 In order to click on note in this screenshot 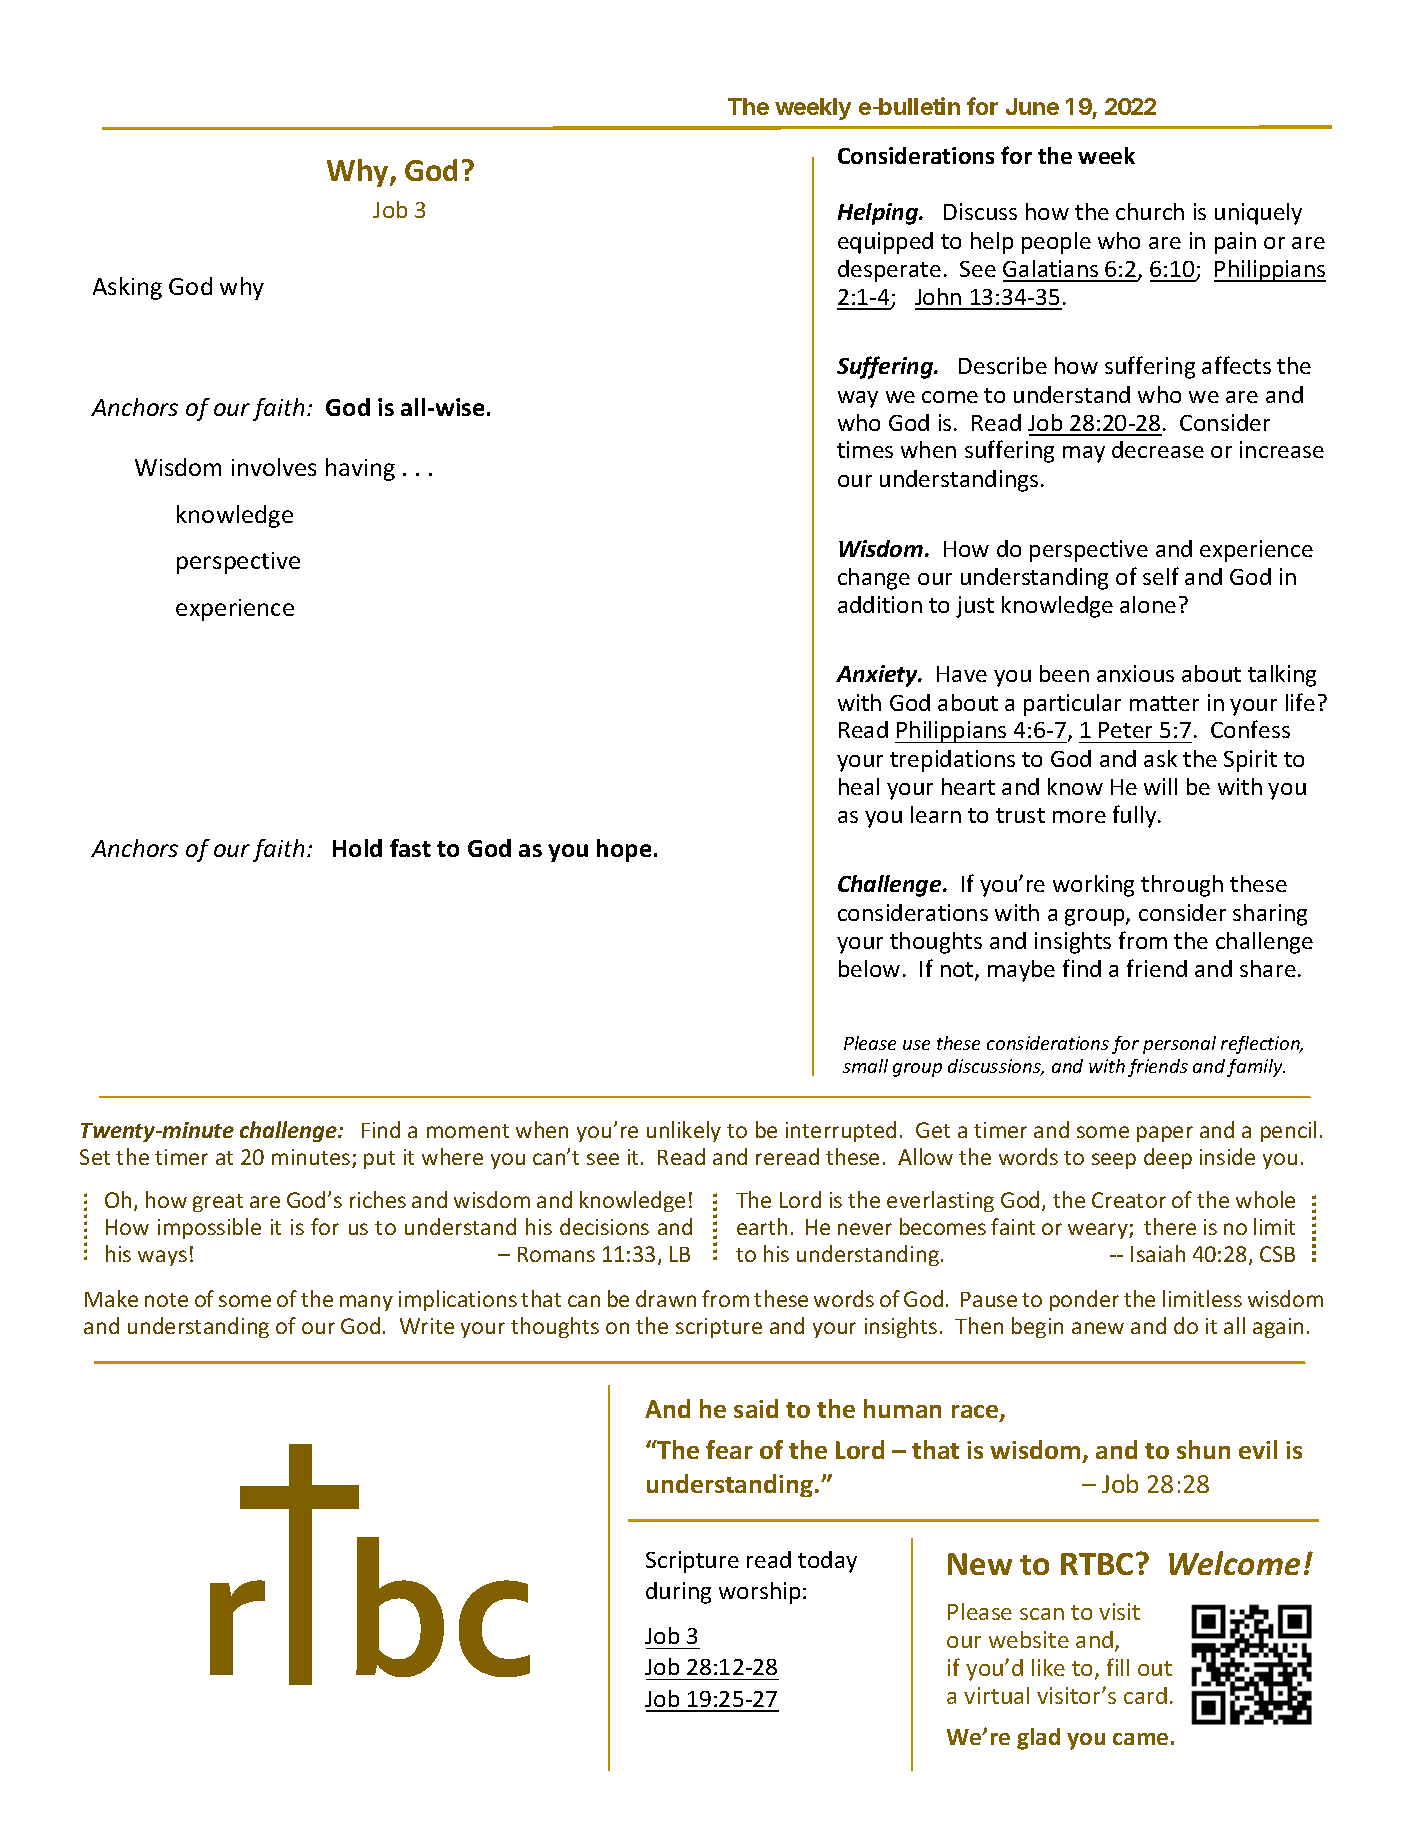, I will do `click(166, 1300)`.
